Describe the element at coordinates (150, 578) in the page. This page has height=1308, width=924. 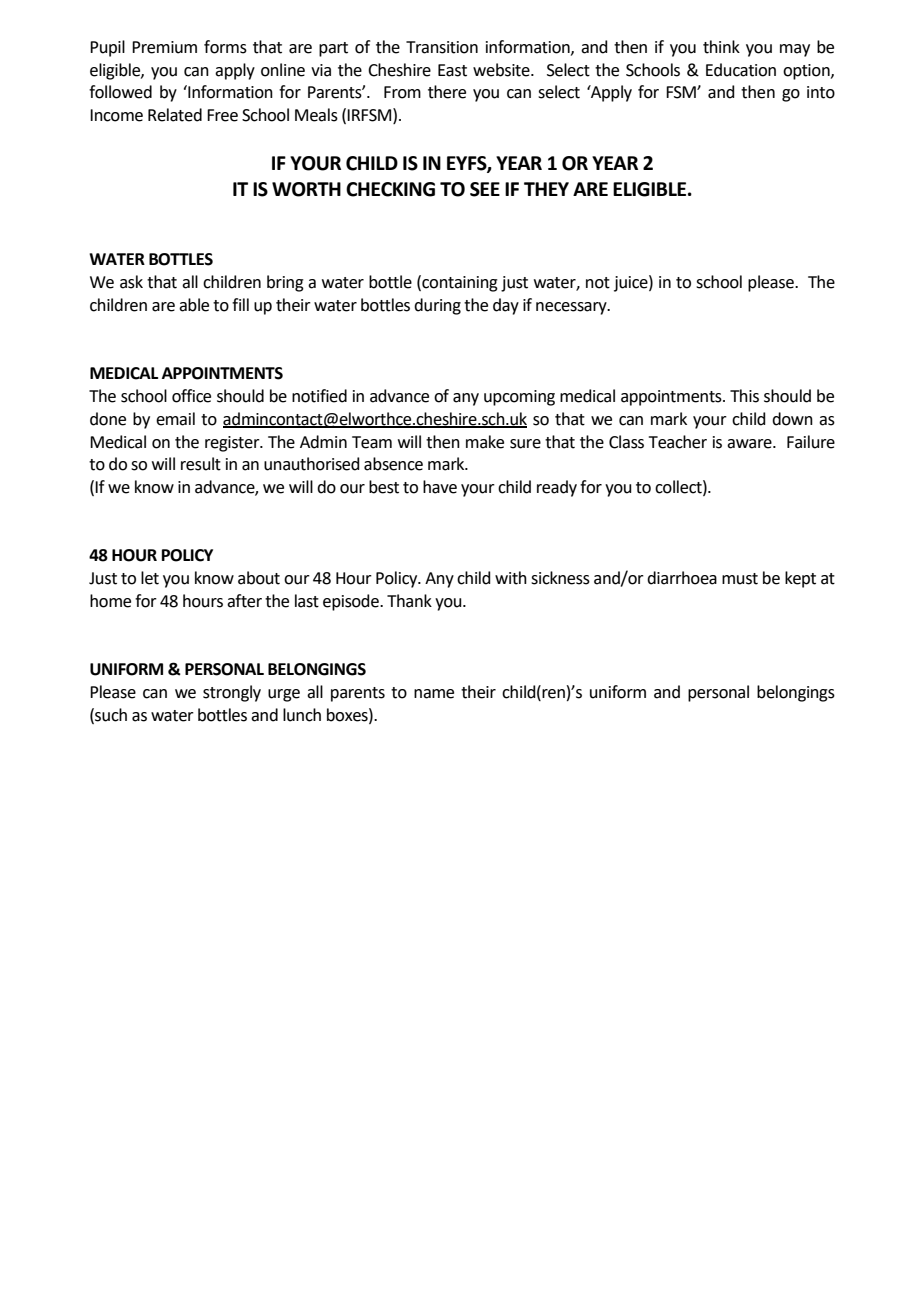
I see `let` at that location.
